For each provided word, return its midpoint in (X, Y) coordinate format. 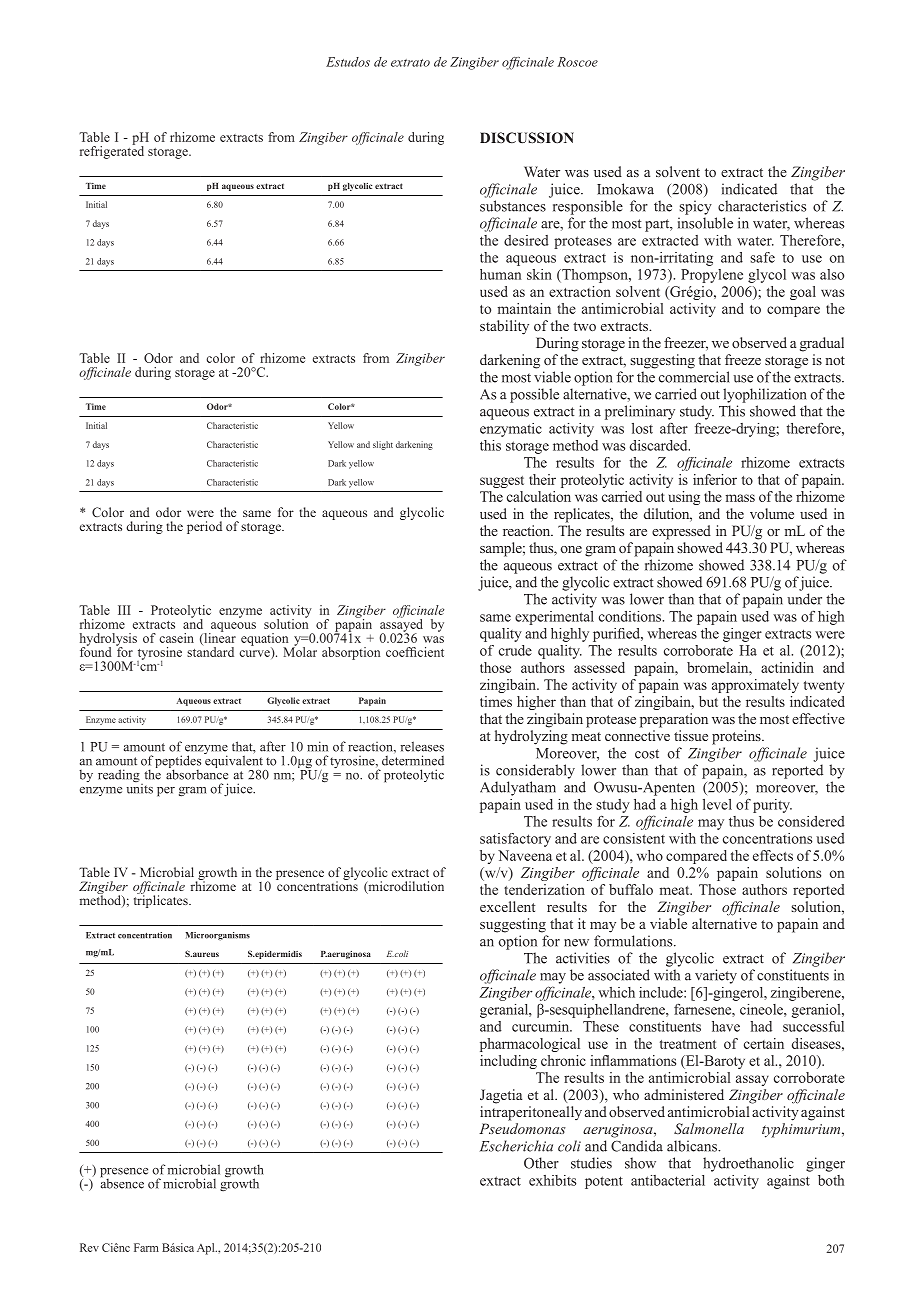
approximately (755, 686)
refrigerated (112, 151)
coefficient (415, 652)
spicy (695, 207)
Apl (207, 1249)
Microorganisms (218, 936)
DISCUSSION (527, 138)
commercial (694, 377)
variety (716, 976)
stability (504, 327)
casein (176, 638)
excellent (507, 906)
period (204, 527)
